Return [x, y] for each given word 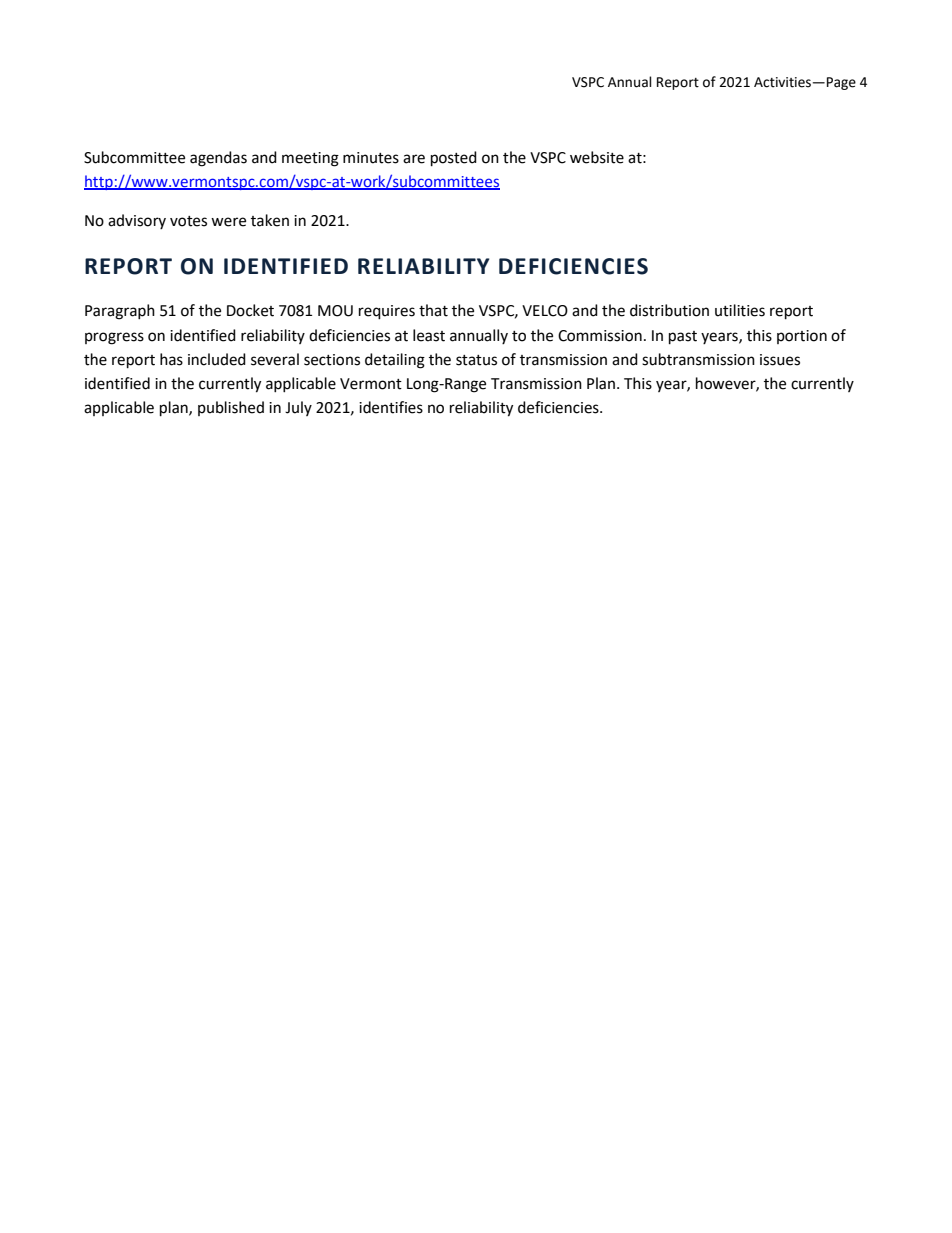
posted [454, 159]
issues [780, 360]
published [231, 408]
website [597, 157]
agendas [218, 159]
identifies [391, 407]
